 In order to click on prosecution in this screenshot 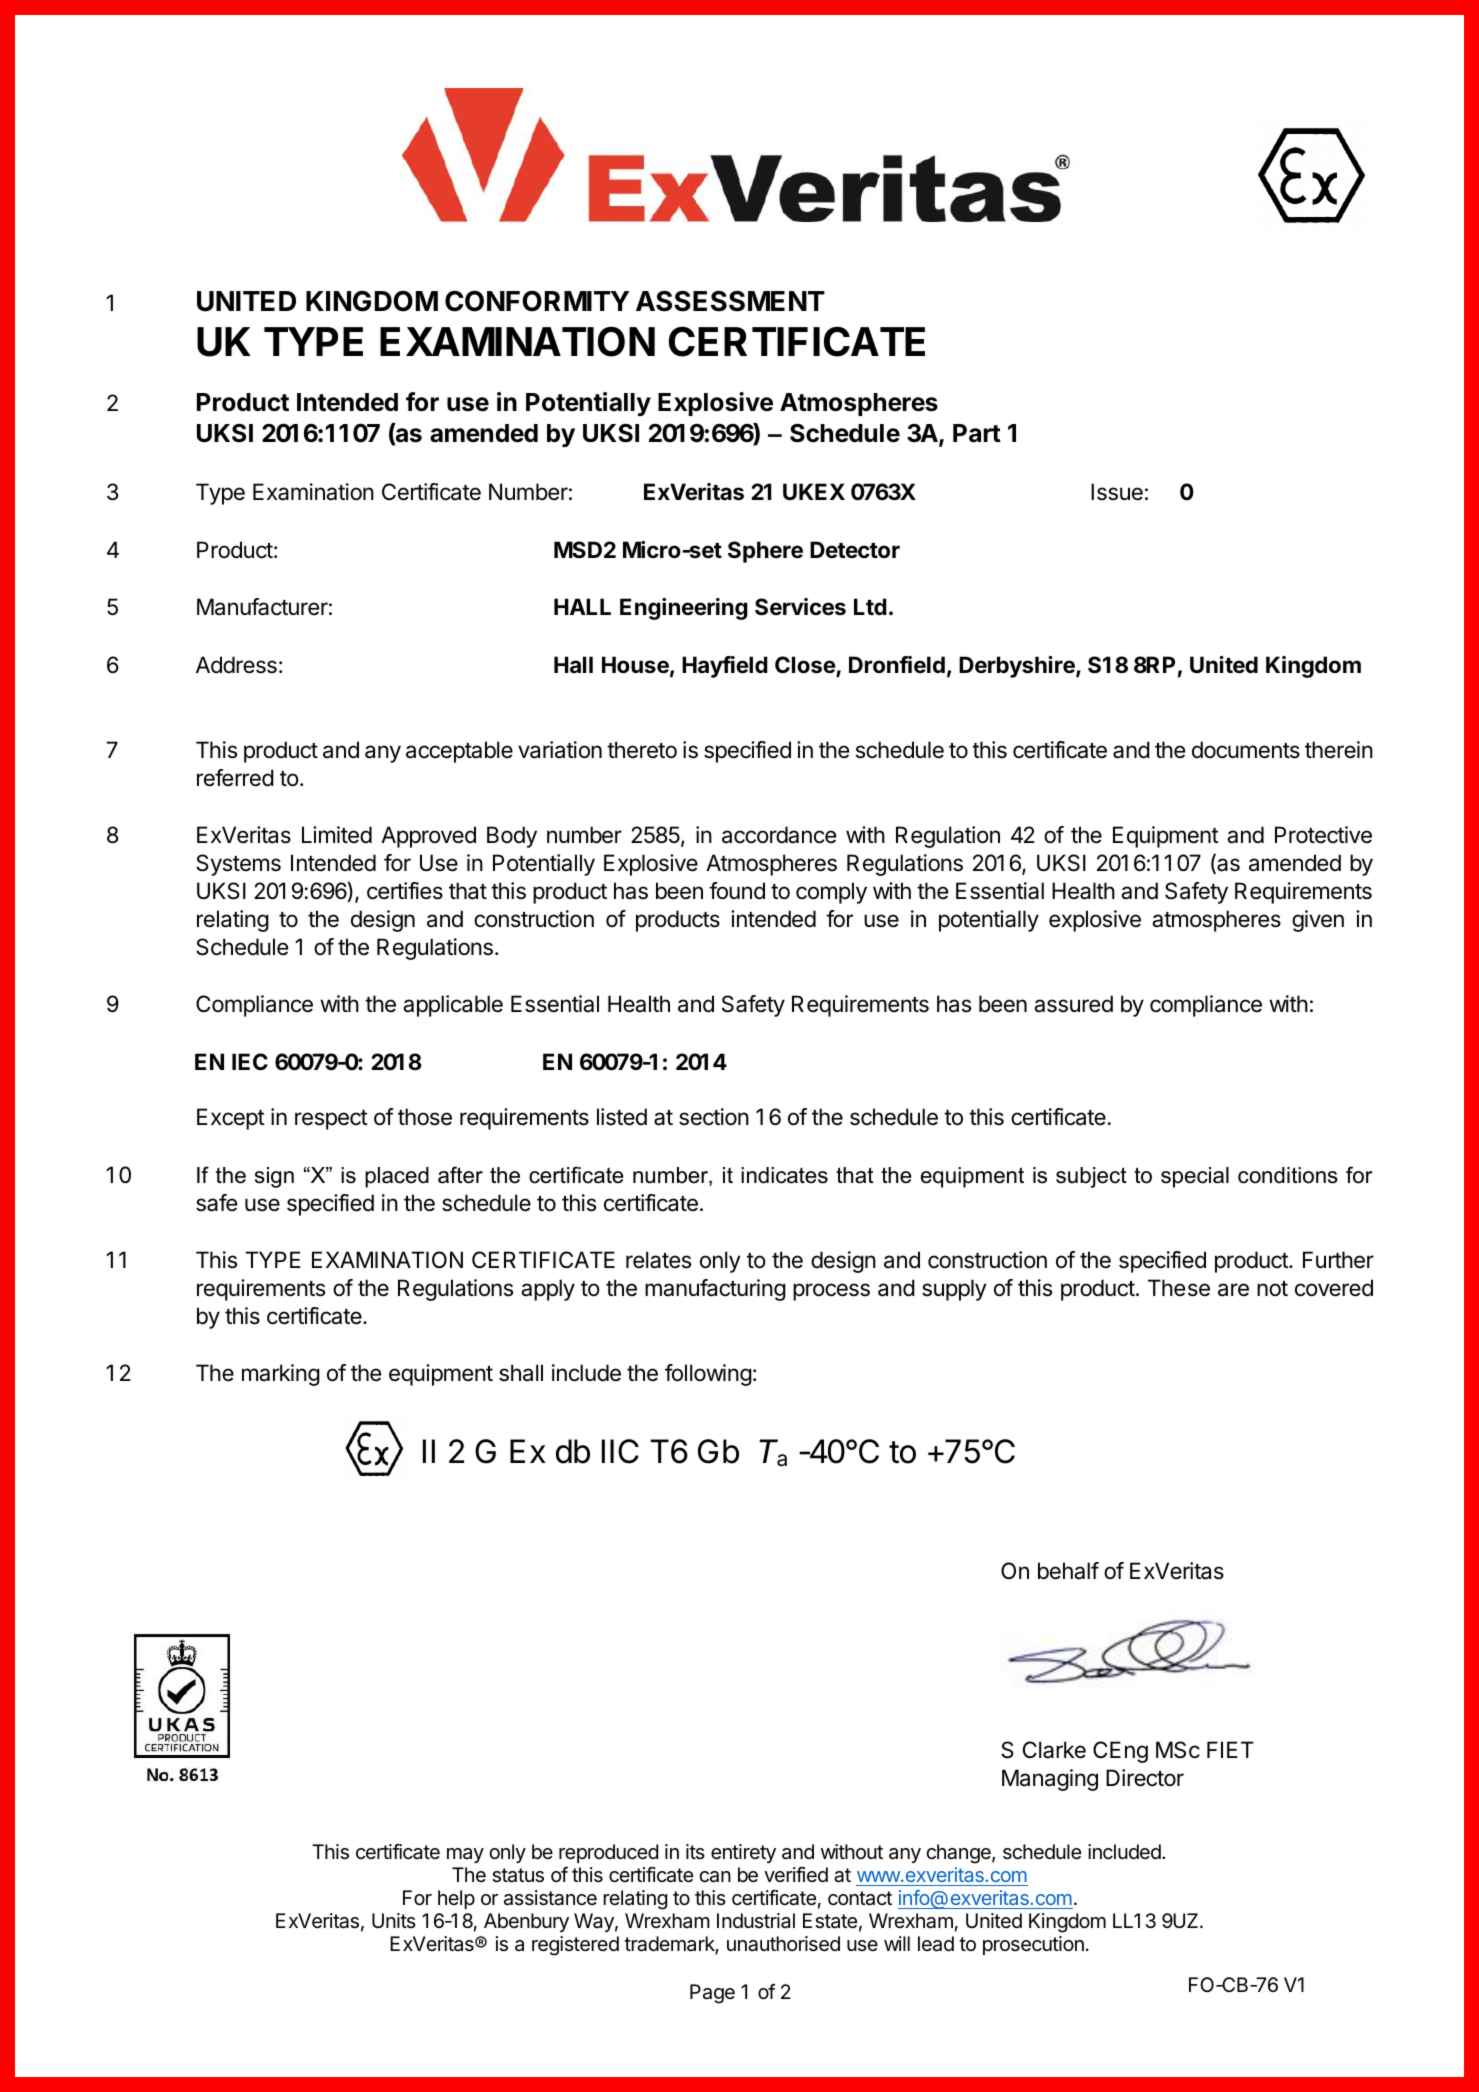, I will do `click(1033, 1945)`.
